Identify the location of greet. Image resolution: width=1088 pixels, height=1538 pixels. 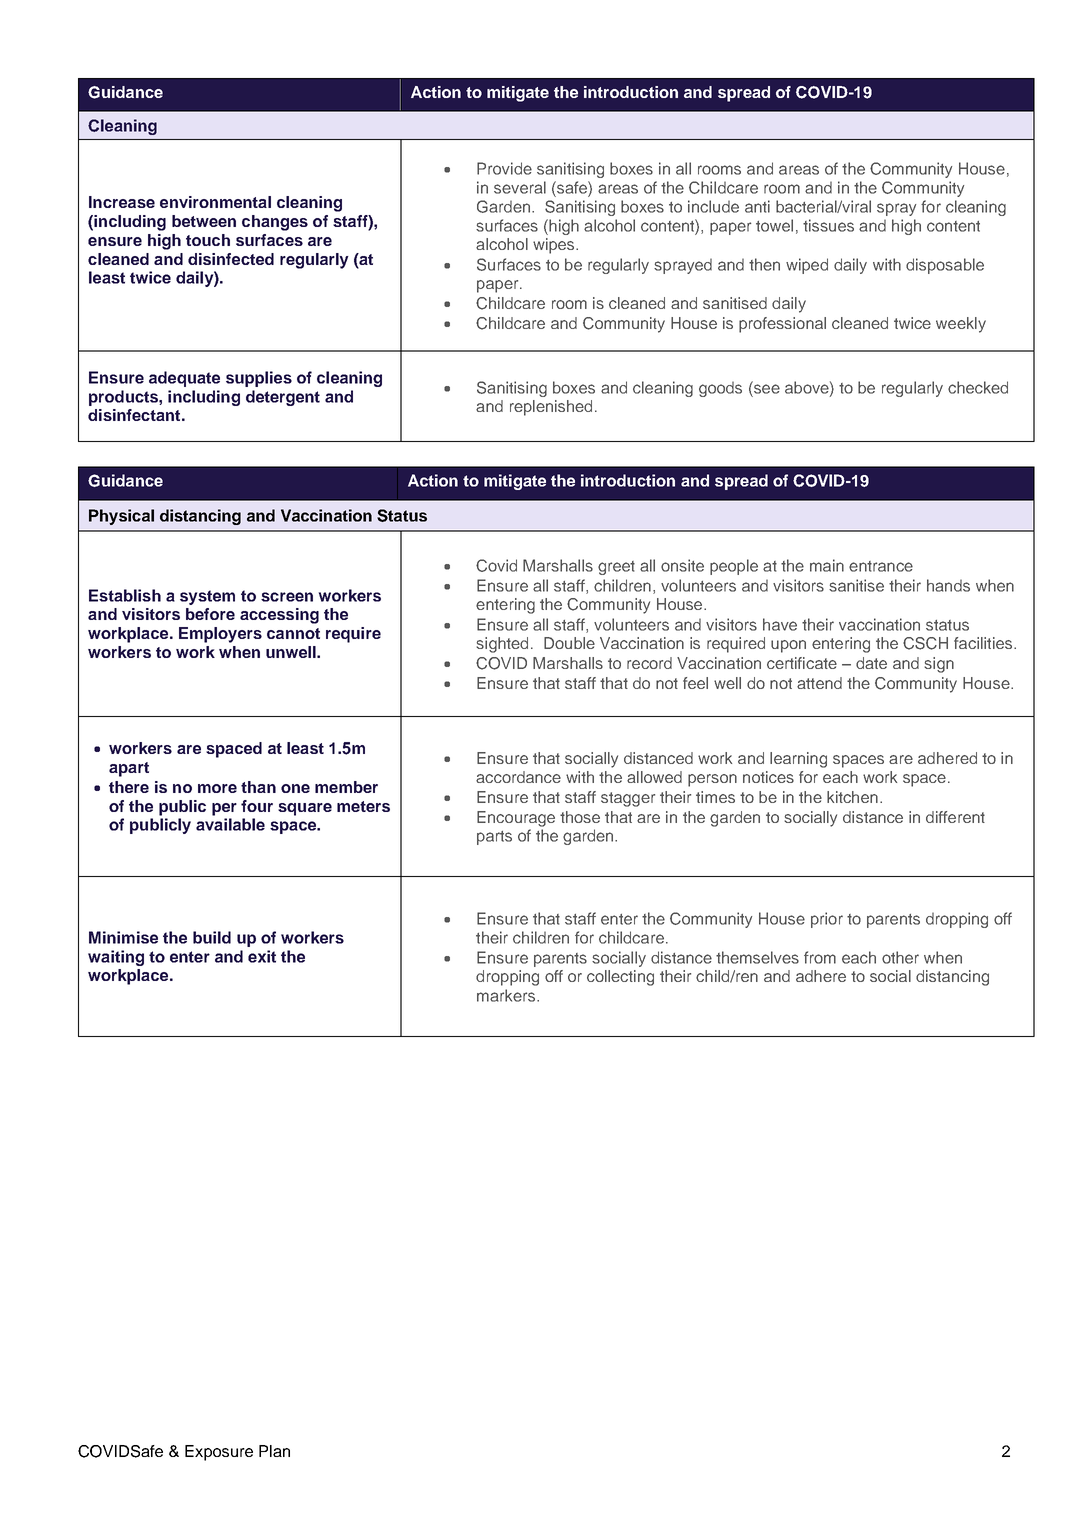
(616, 568).
